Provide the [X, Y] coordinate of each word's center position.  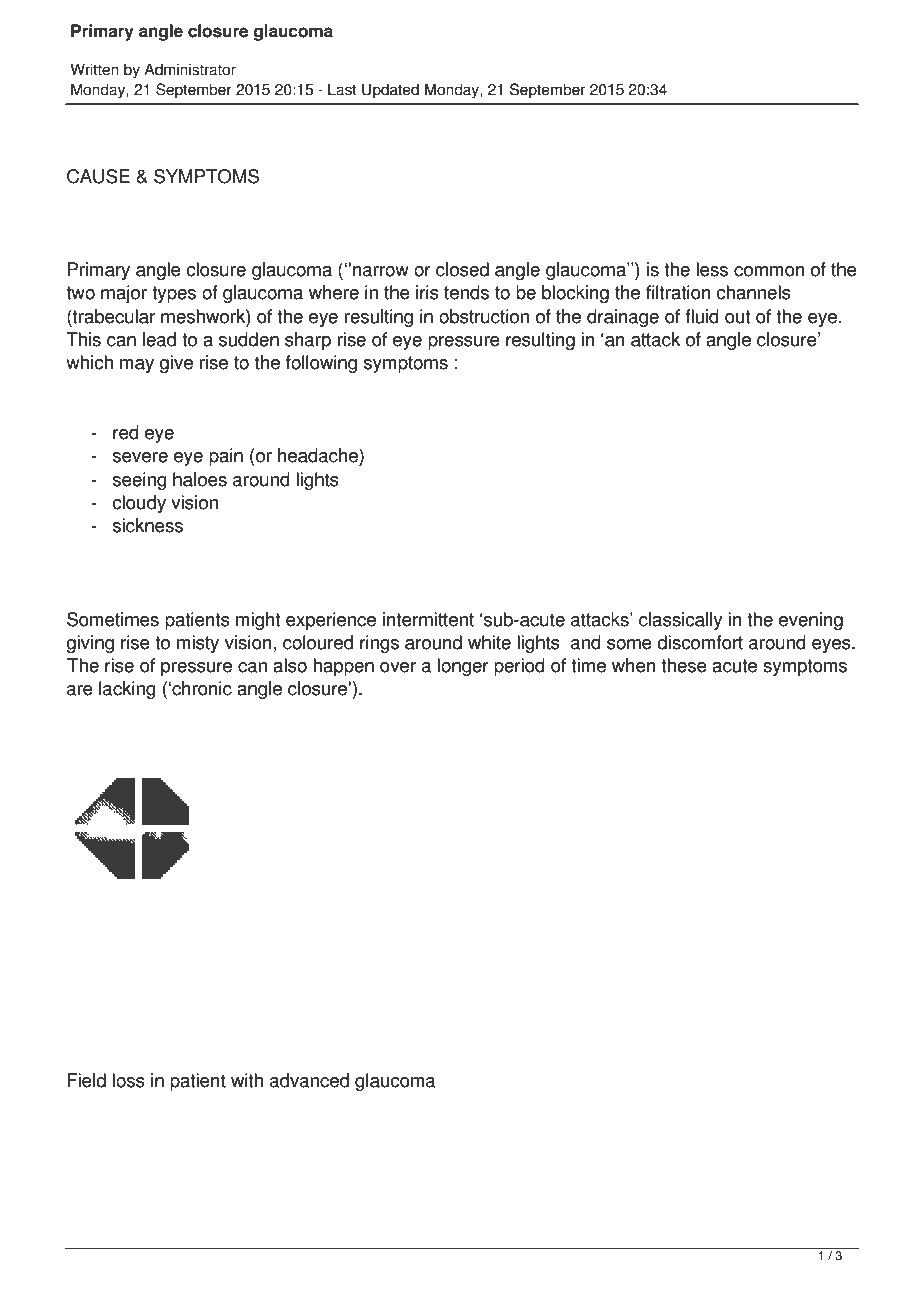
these [684, 665]
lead [159, 339]
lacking [127, 690]
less [712, 269]
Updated [390, 91]
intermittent [428, 619]
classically [680, 621]
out [737, 317]
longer [463, 667]
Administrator [190, 69]
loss [128, 1080]
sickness [148, 525]
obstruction [484, 316]
